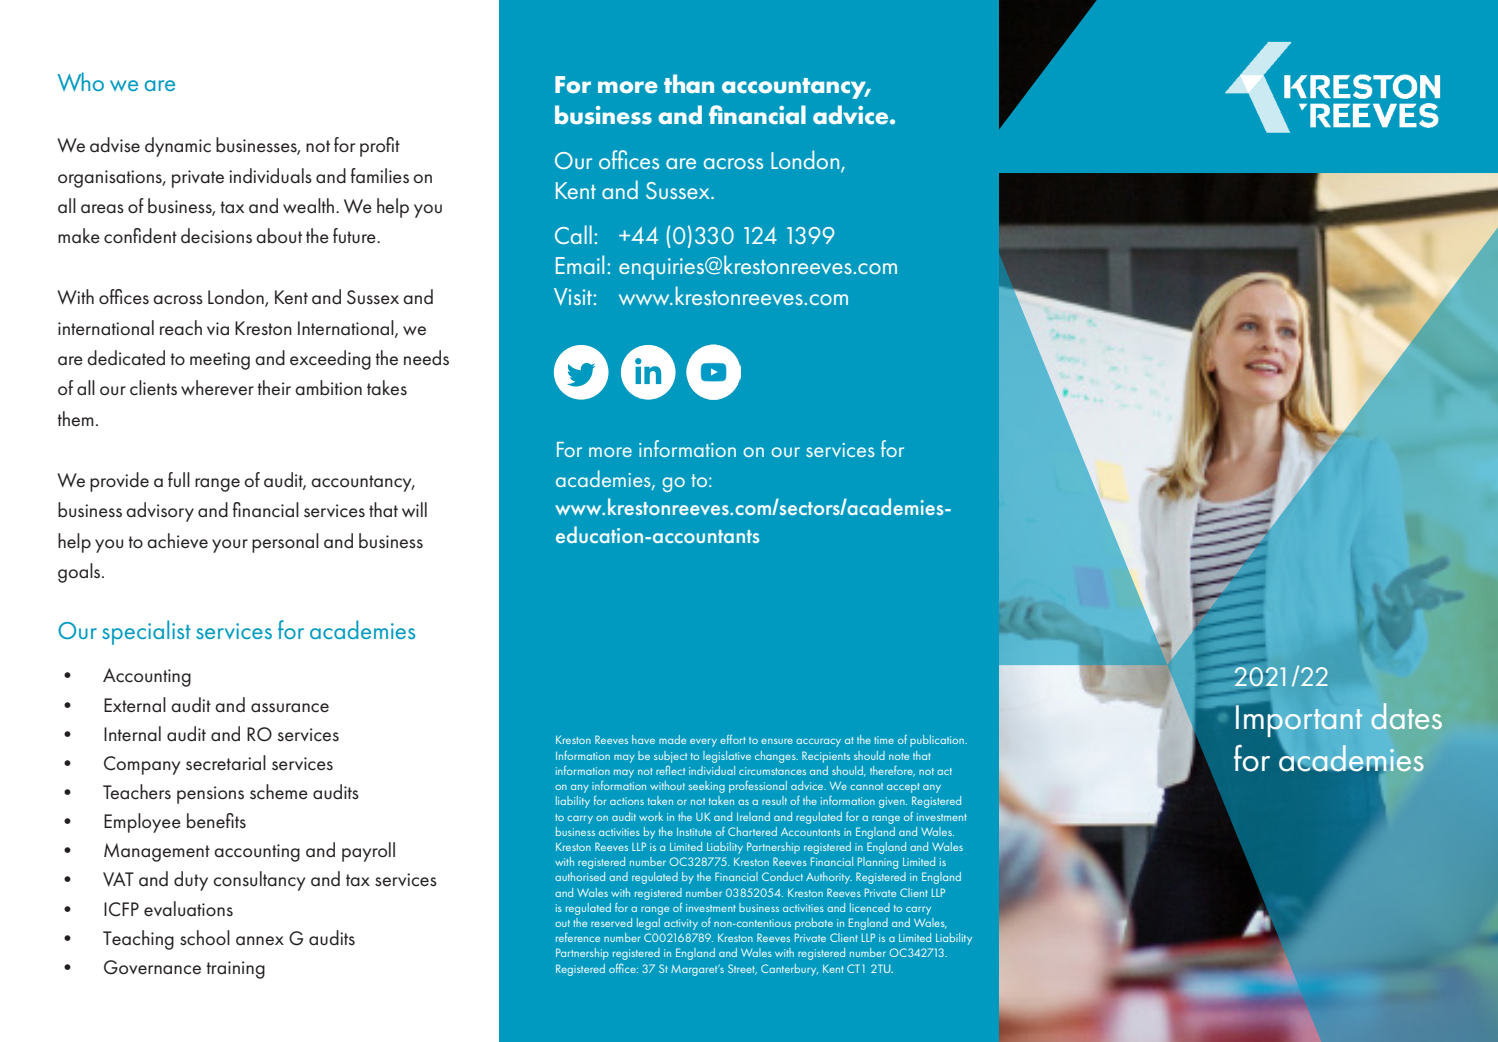 The image size is (1498, 1042). Describe the element at coordinates (1406, 716) in the screenshot. I see `dates` at that location.
